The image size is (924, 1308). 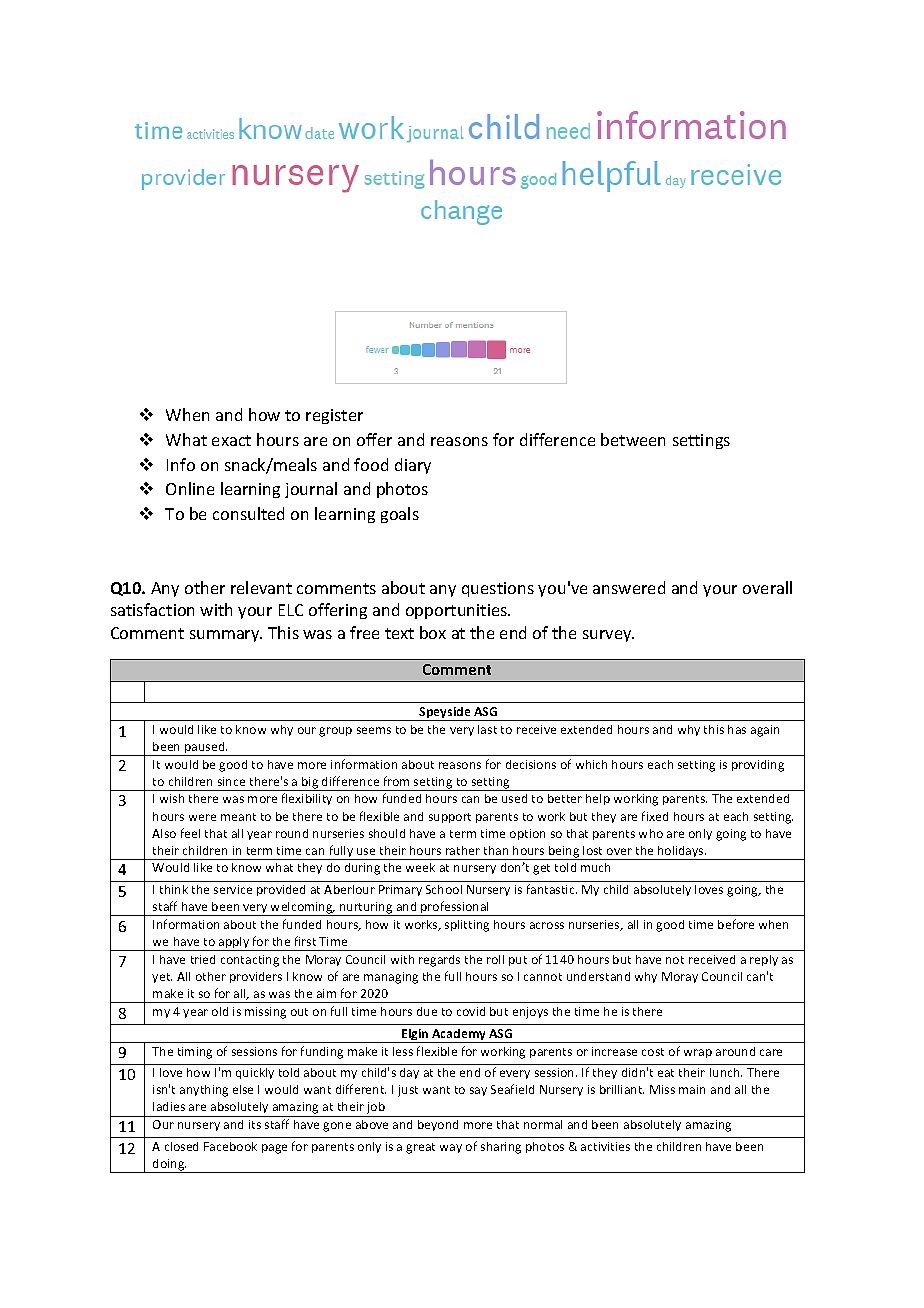 I want to click on service, so click(x=233, y=889).
